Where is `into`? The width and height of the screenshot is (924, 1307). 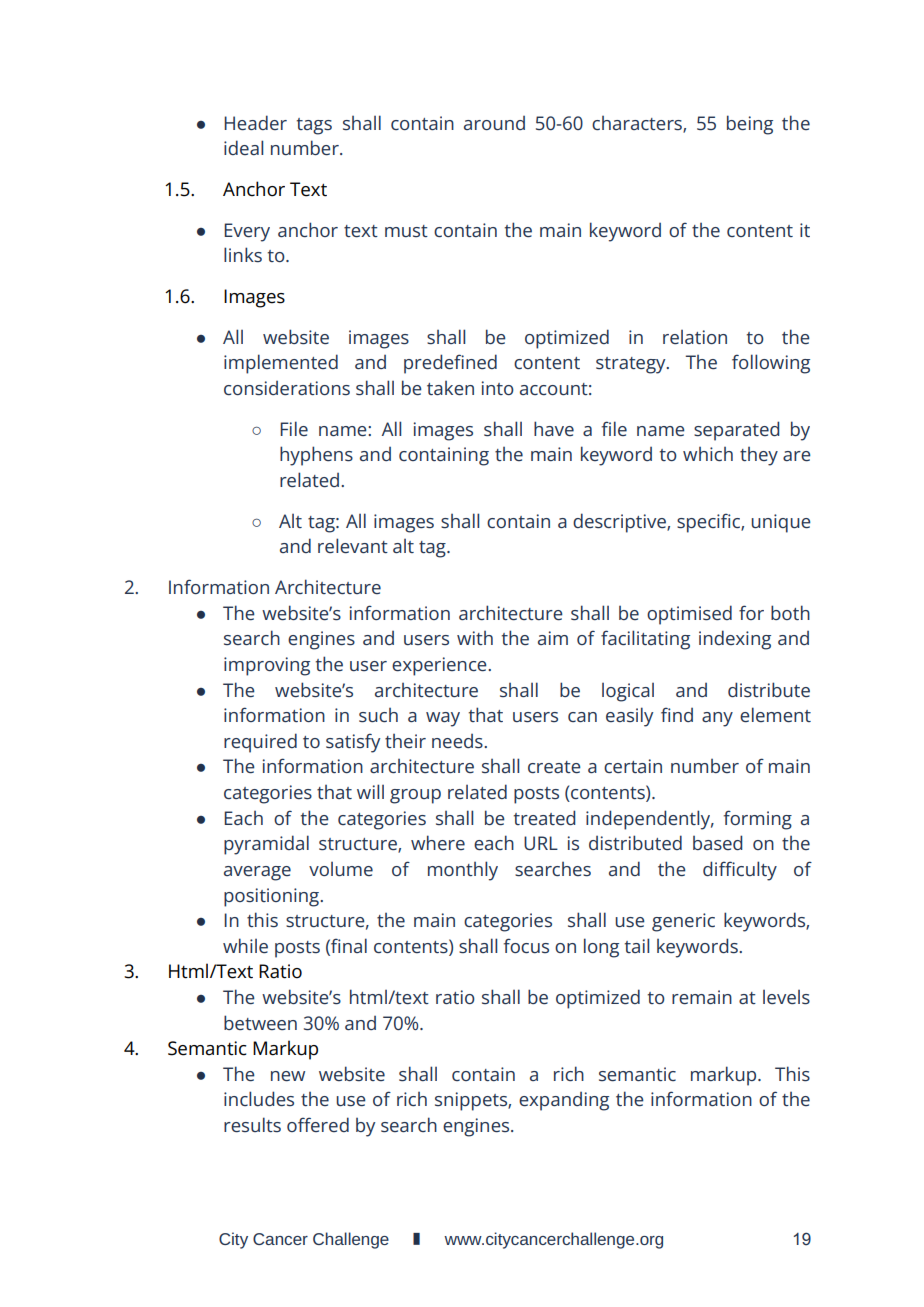 into is located at coordinates (498, 388).
